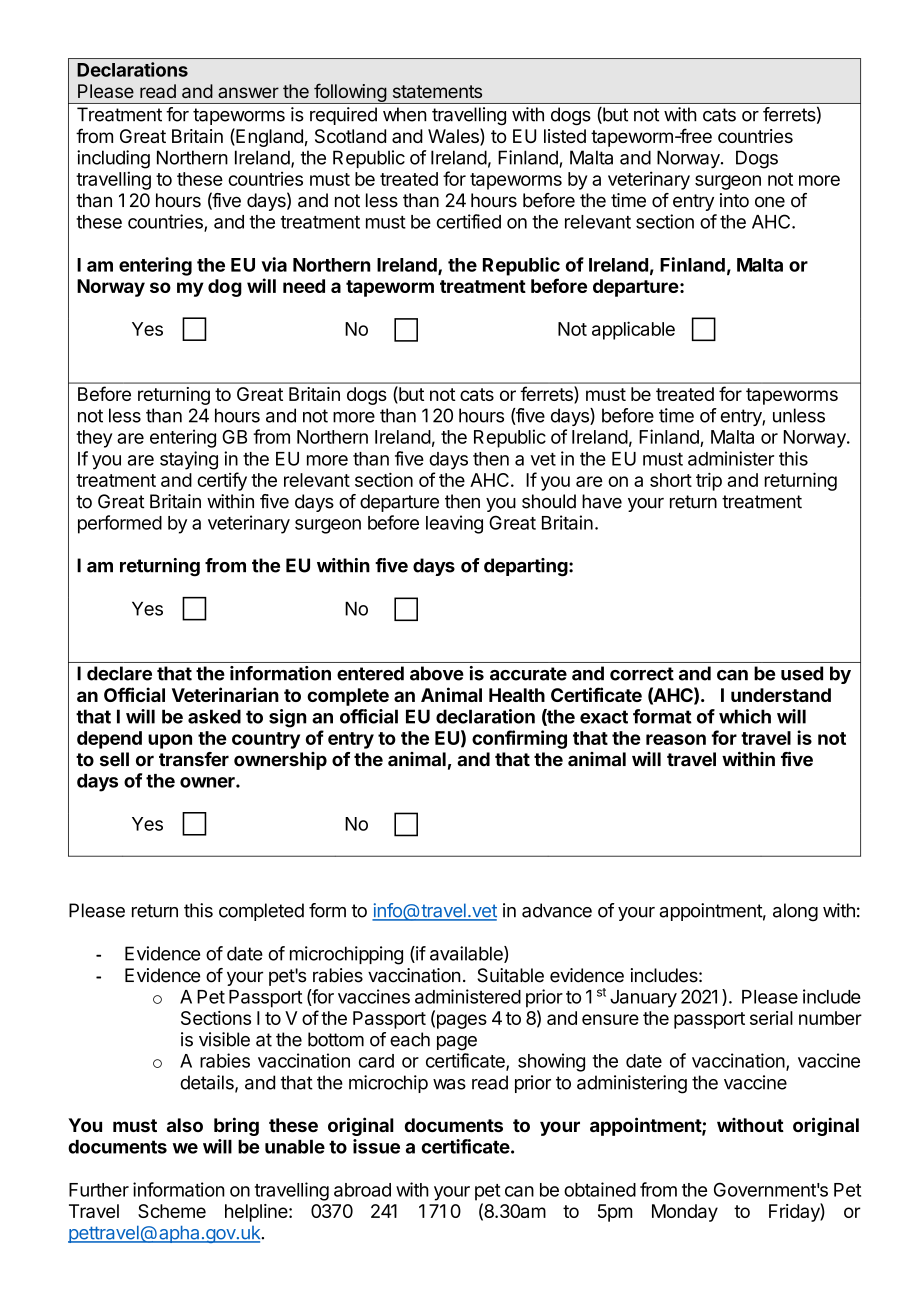 This document has width=924, height=1308. I want to click on into, so click(734, 200).
